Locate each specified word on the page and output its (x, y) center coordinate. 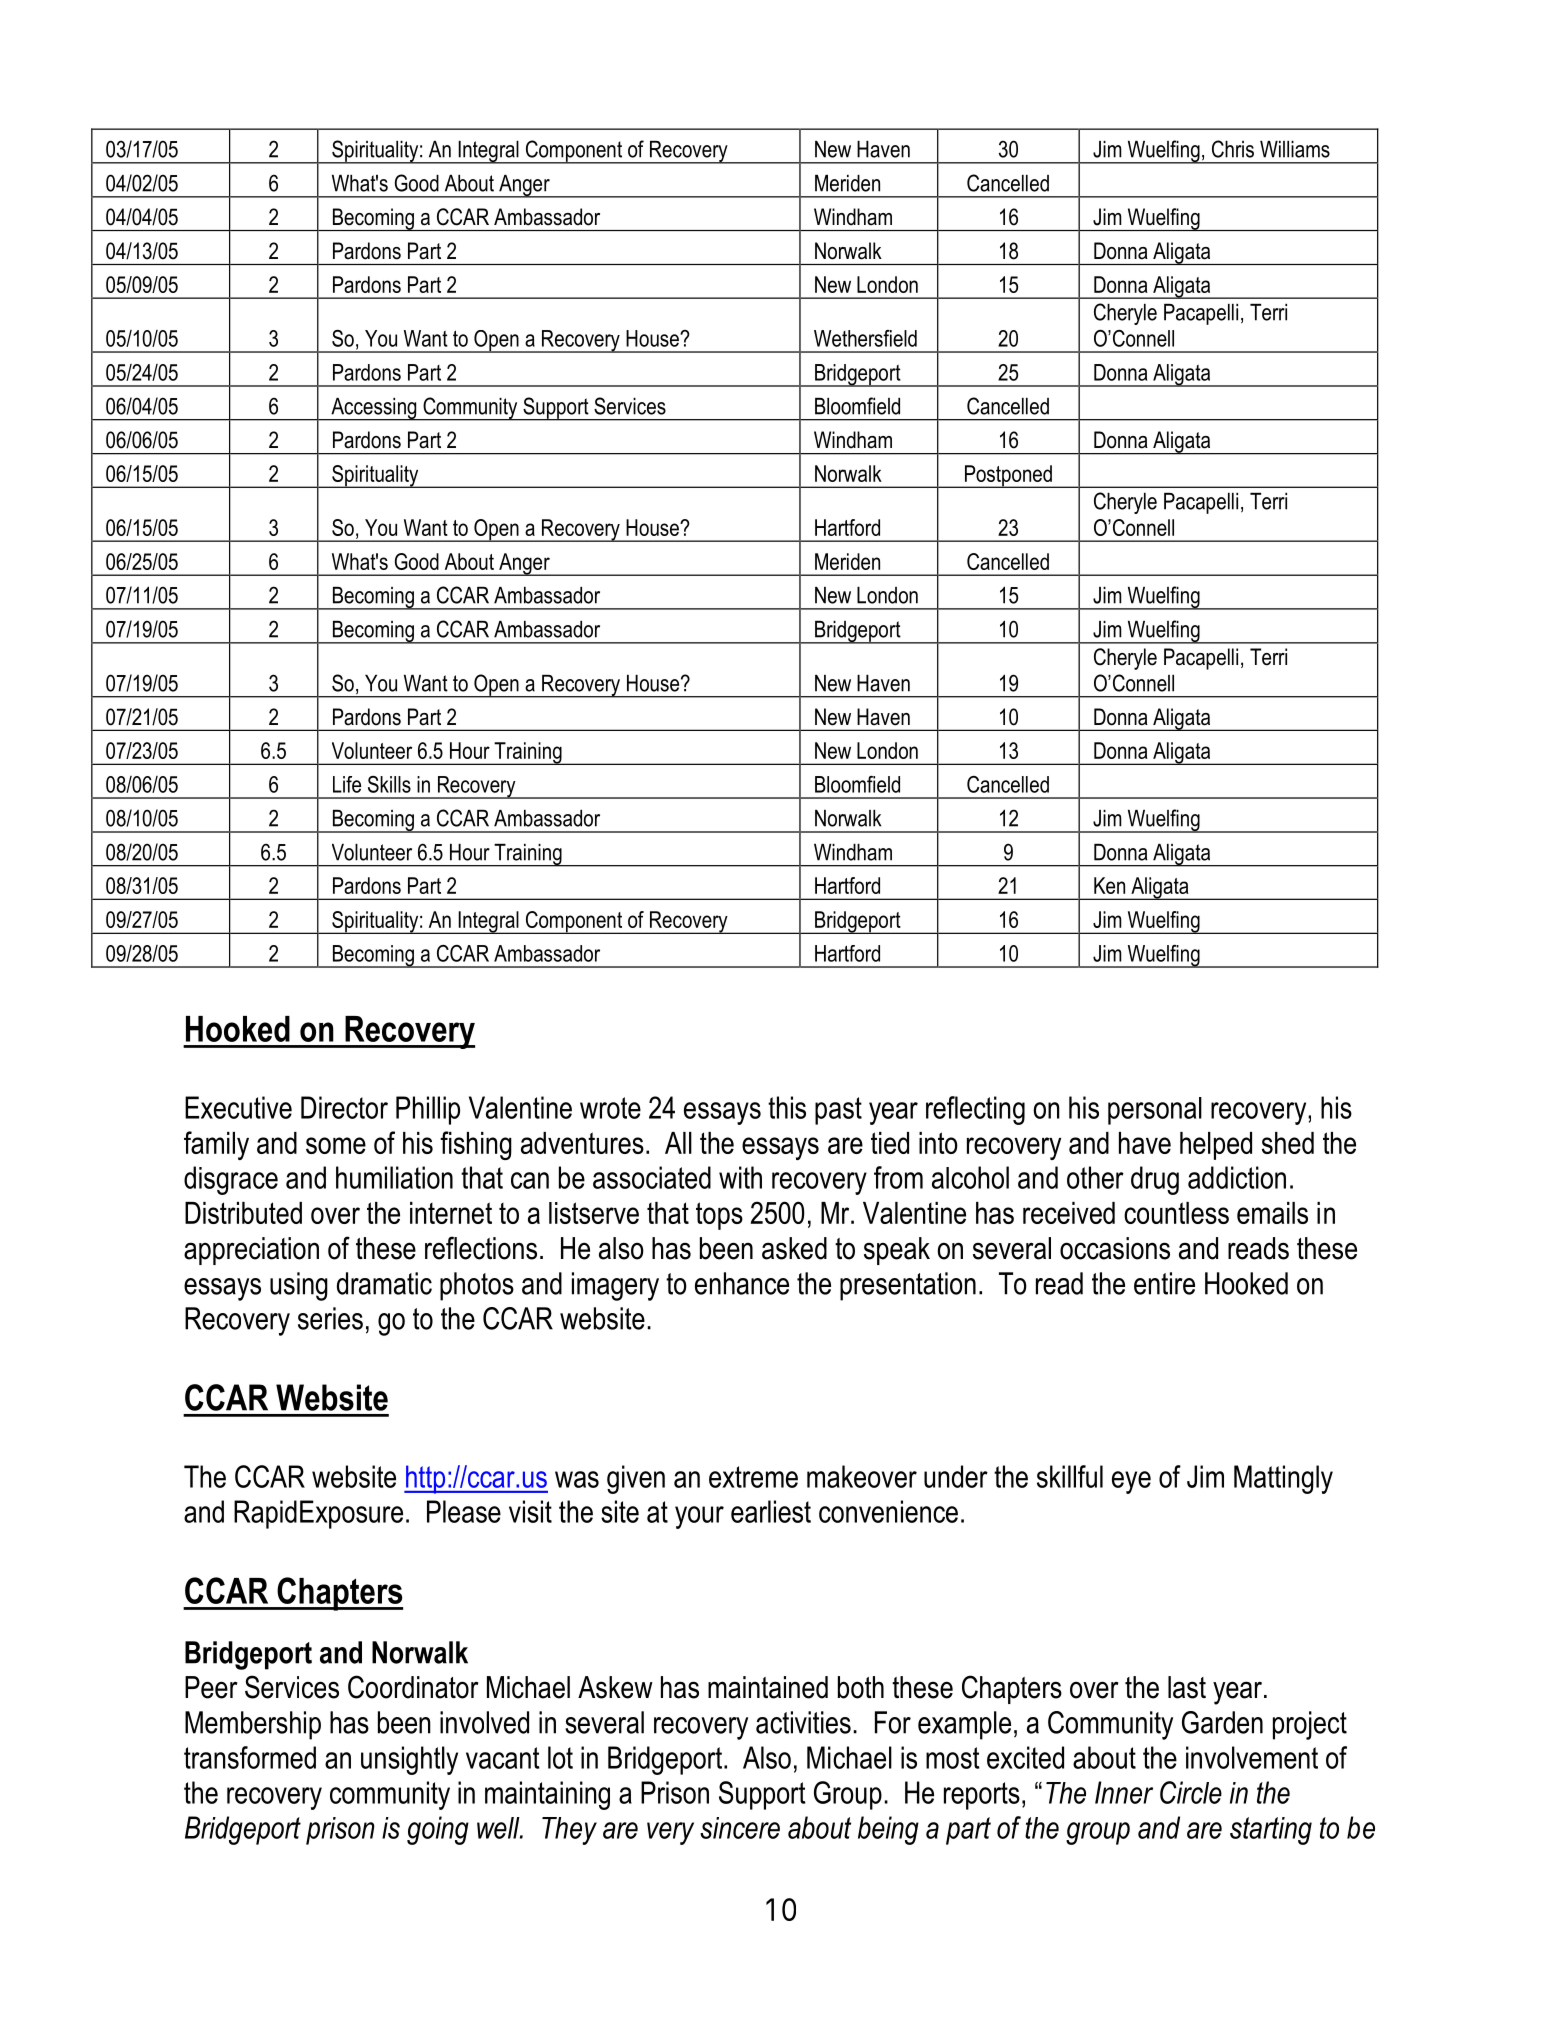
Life (347, 784)
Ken (1109, 885)
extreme (753, 1477)
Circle (1191, 1792)
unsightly (409, 1760)
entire (1164, 1283)
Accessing (374, 409)
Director (344, 1107)
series (330, 1318)
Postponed (1008, 476)
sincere (740, 1828)
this (787, 1107)
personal (1155, 1111)
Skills (389, 784)
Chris (1233, 149)
